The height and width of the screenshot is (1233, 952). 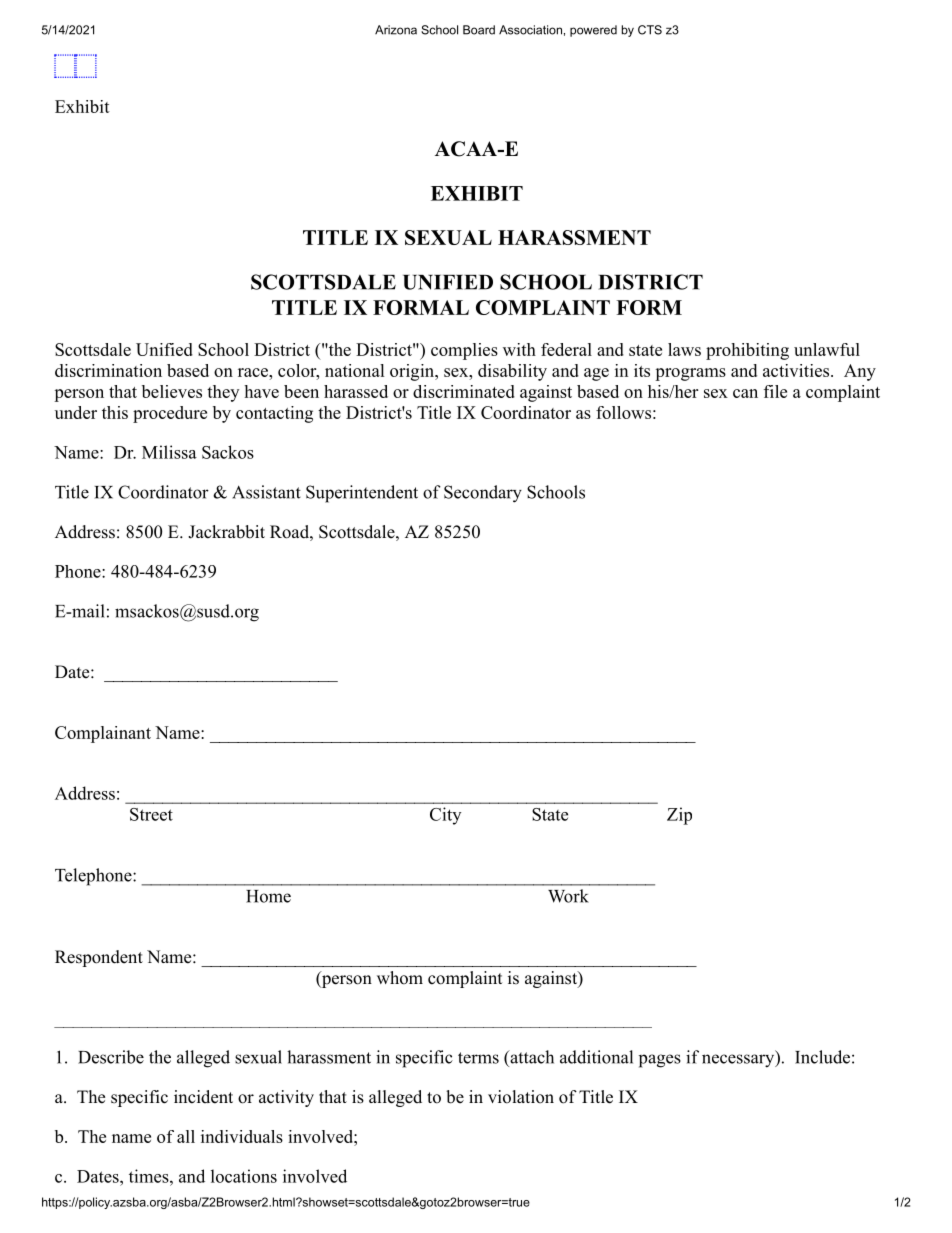 I want to click on Arizona, so click(x=396, y=30).
